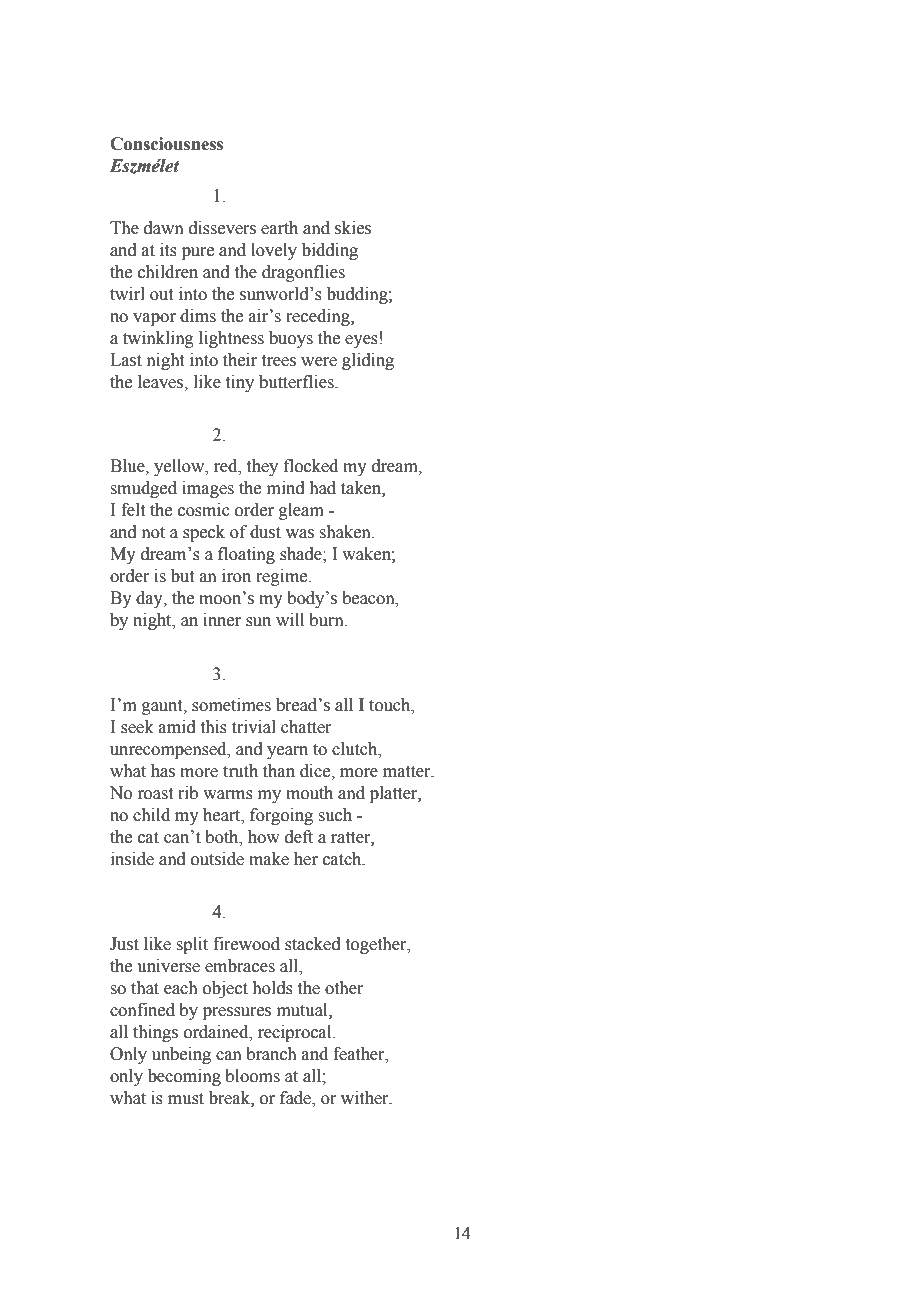 The height and width of the screenshot is (1308, 924). Describe the element at coordinates (327, 620) in the screenshot. I see `burn` at that location.
